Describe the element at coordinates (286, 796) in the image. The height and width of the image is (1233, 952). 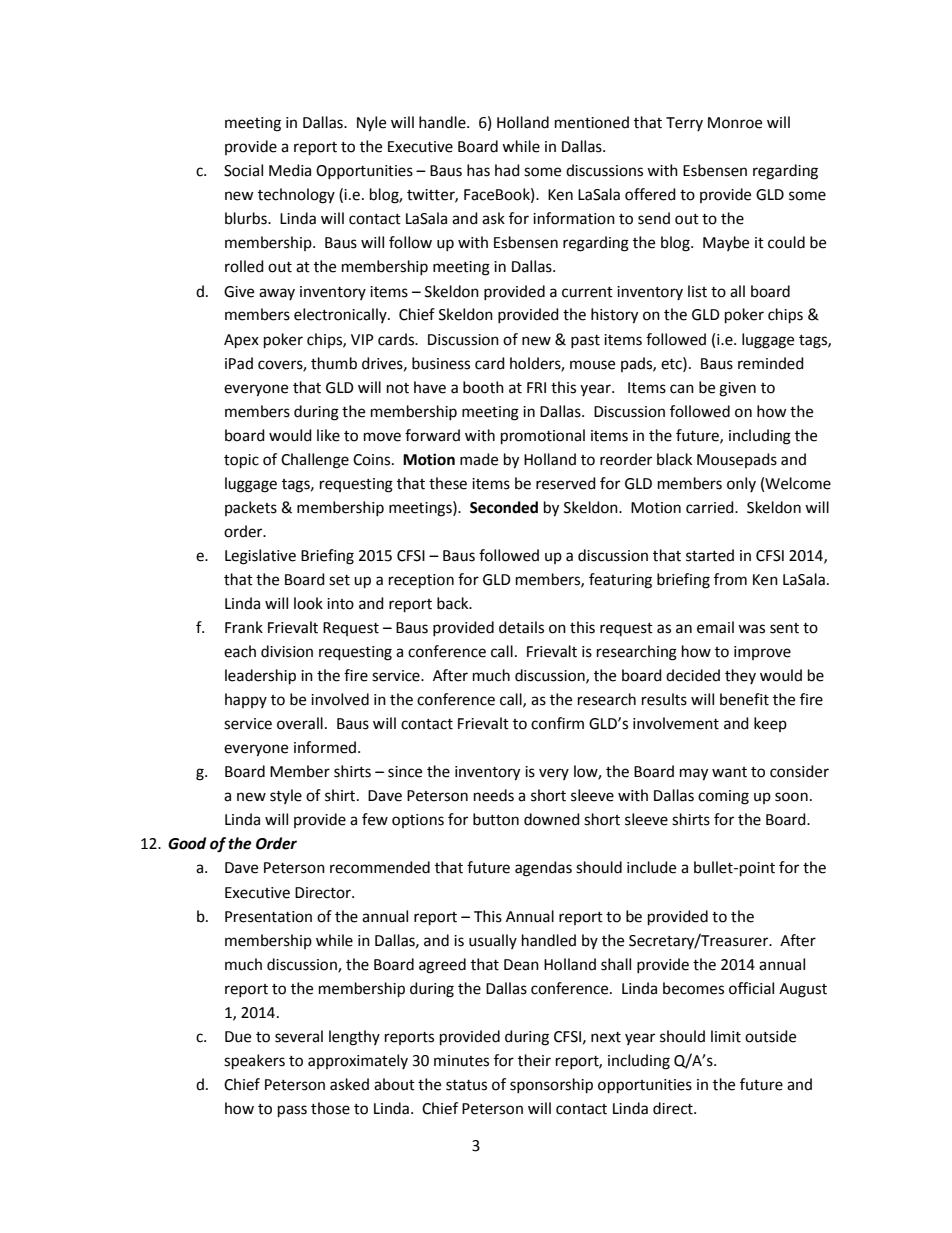
I see `style` at that location.
